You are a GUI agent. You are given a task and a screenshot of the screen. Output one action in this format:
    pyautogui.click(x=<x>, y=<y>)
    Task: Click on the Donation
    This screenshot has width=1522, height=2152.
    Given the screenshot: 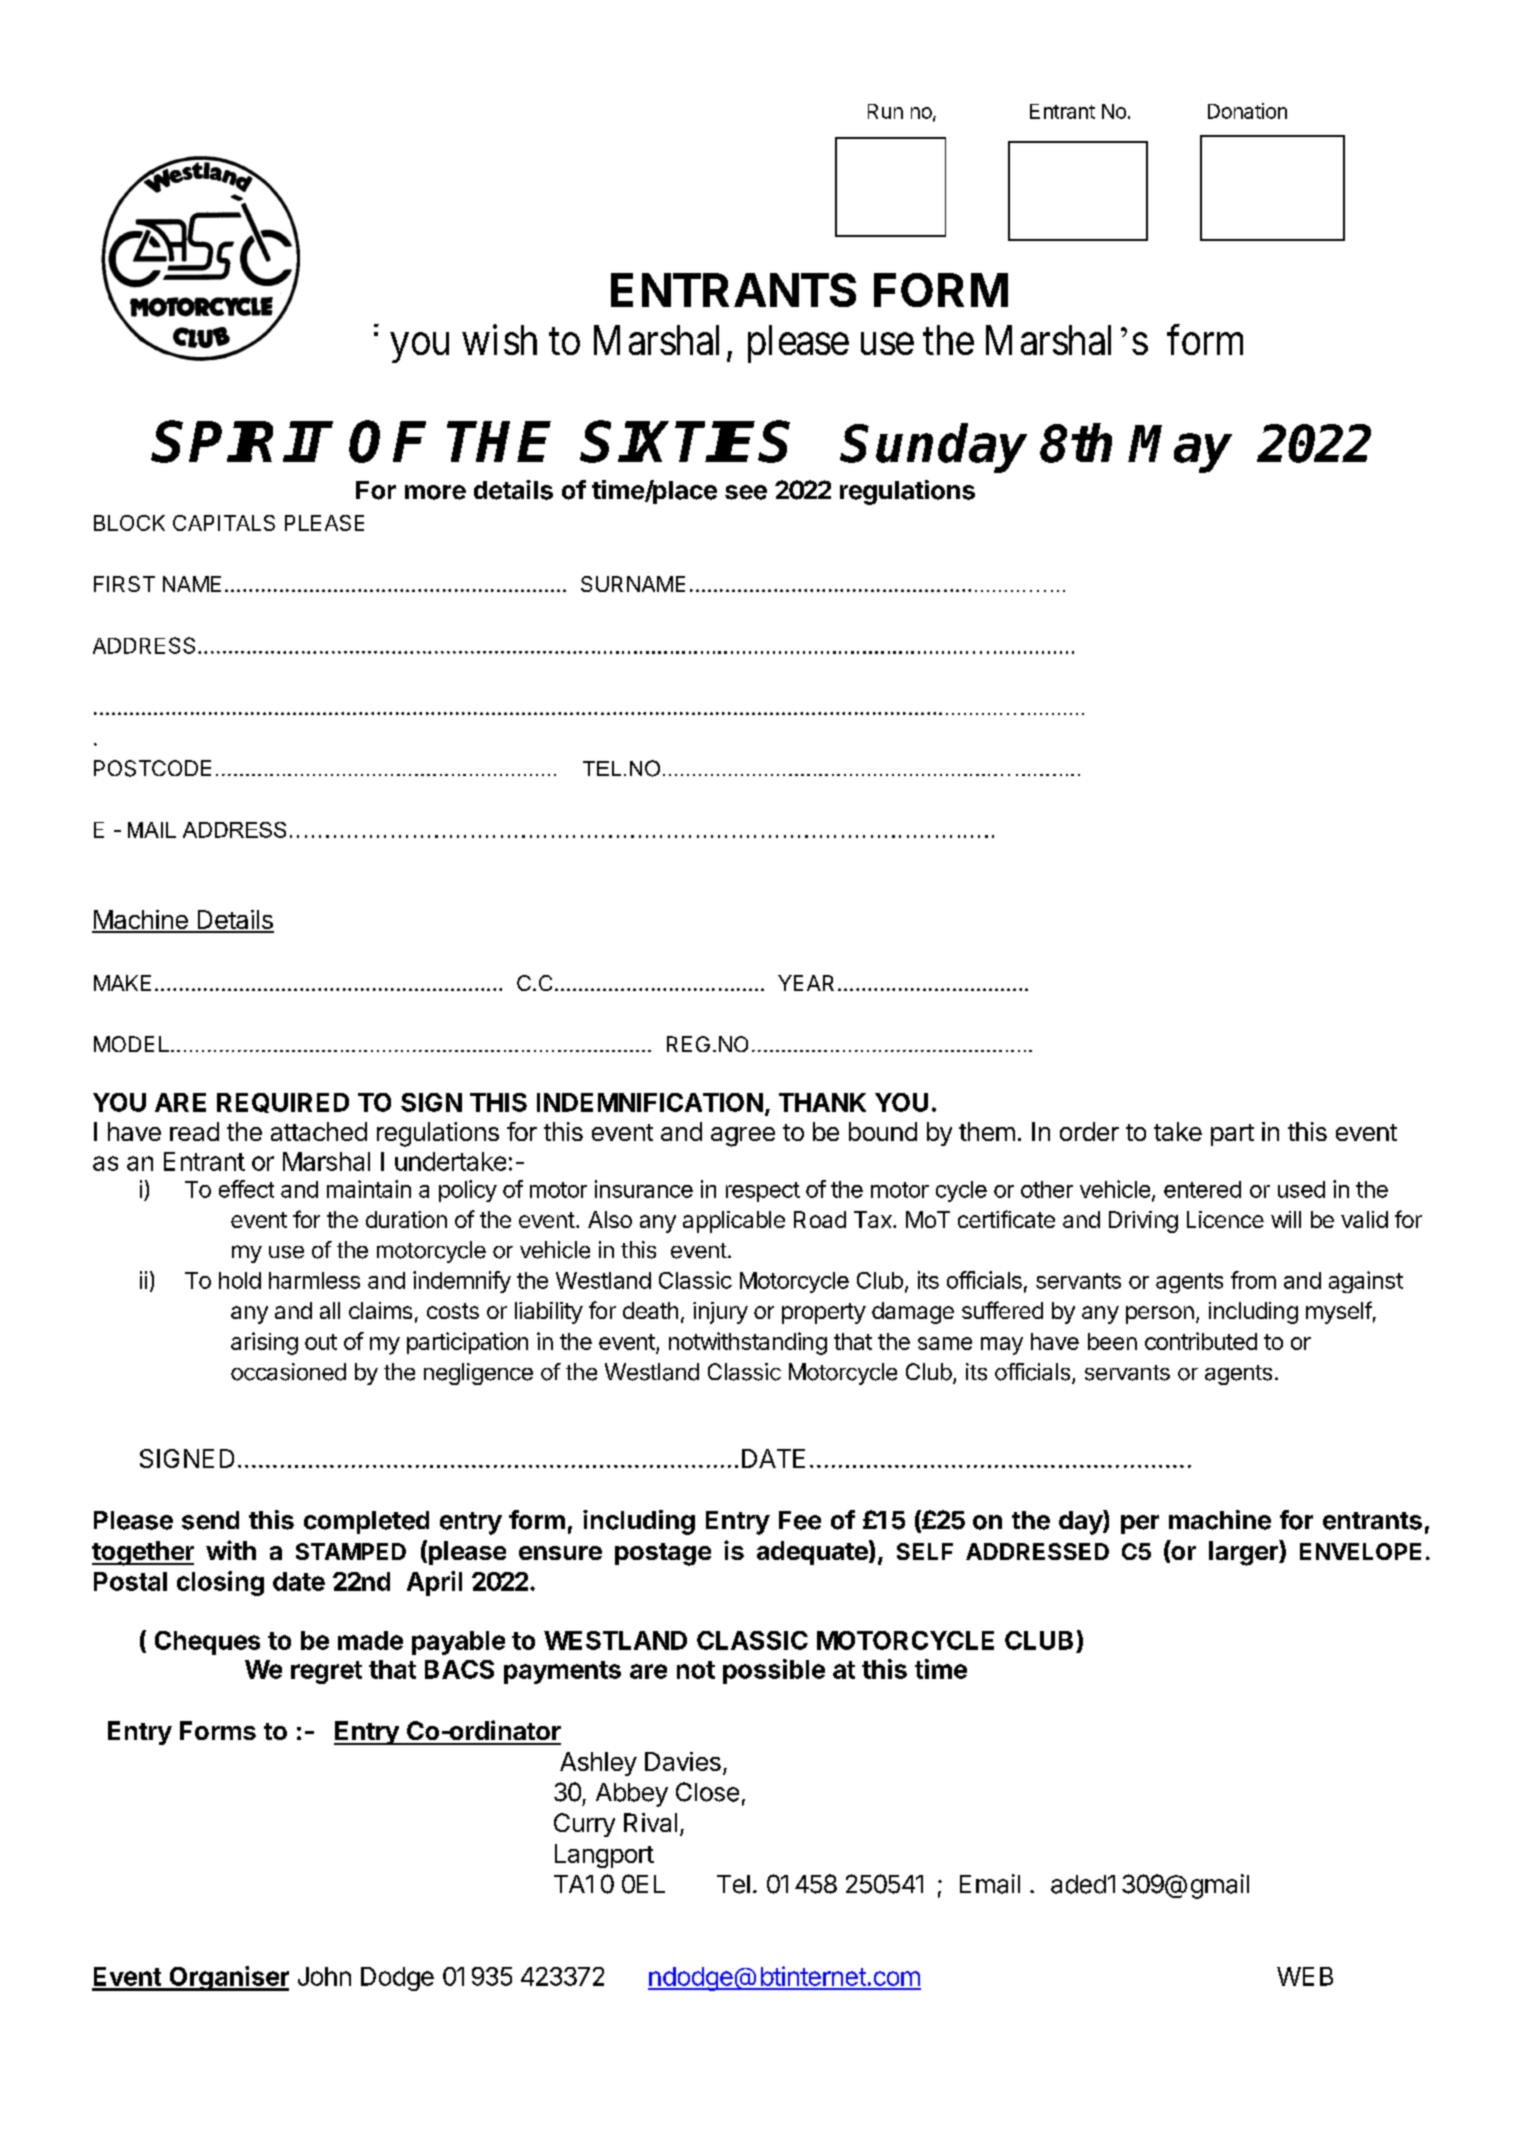 What is the action you would take?
    pyautogui.click(x=1247, y=111)
